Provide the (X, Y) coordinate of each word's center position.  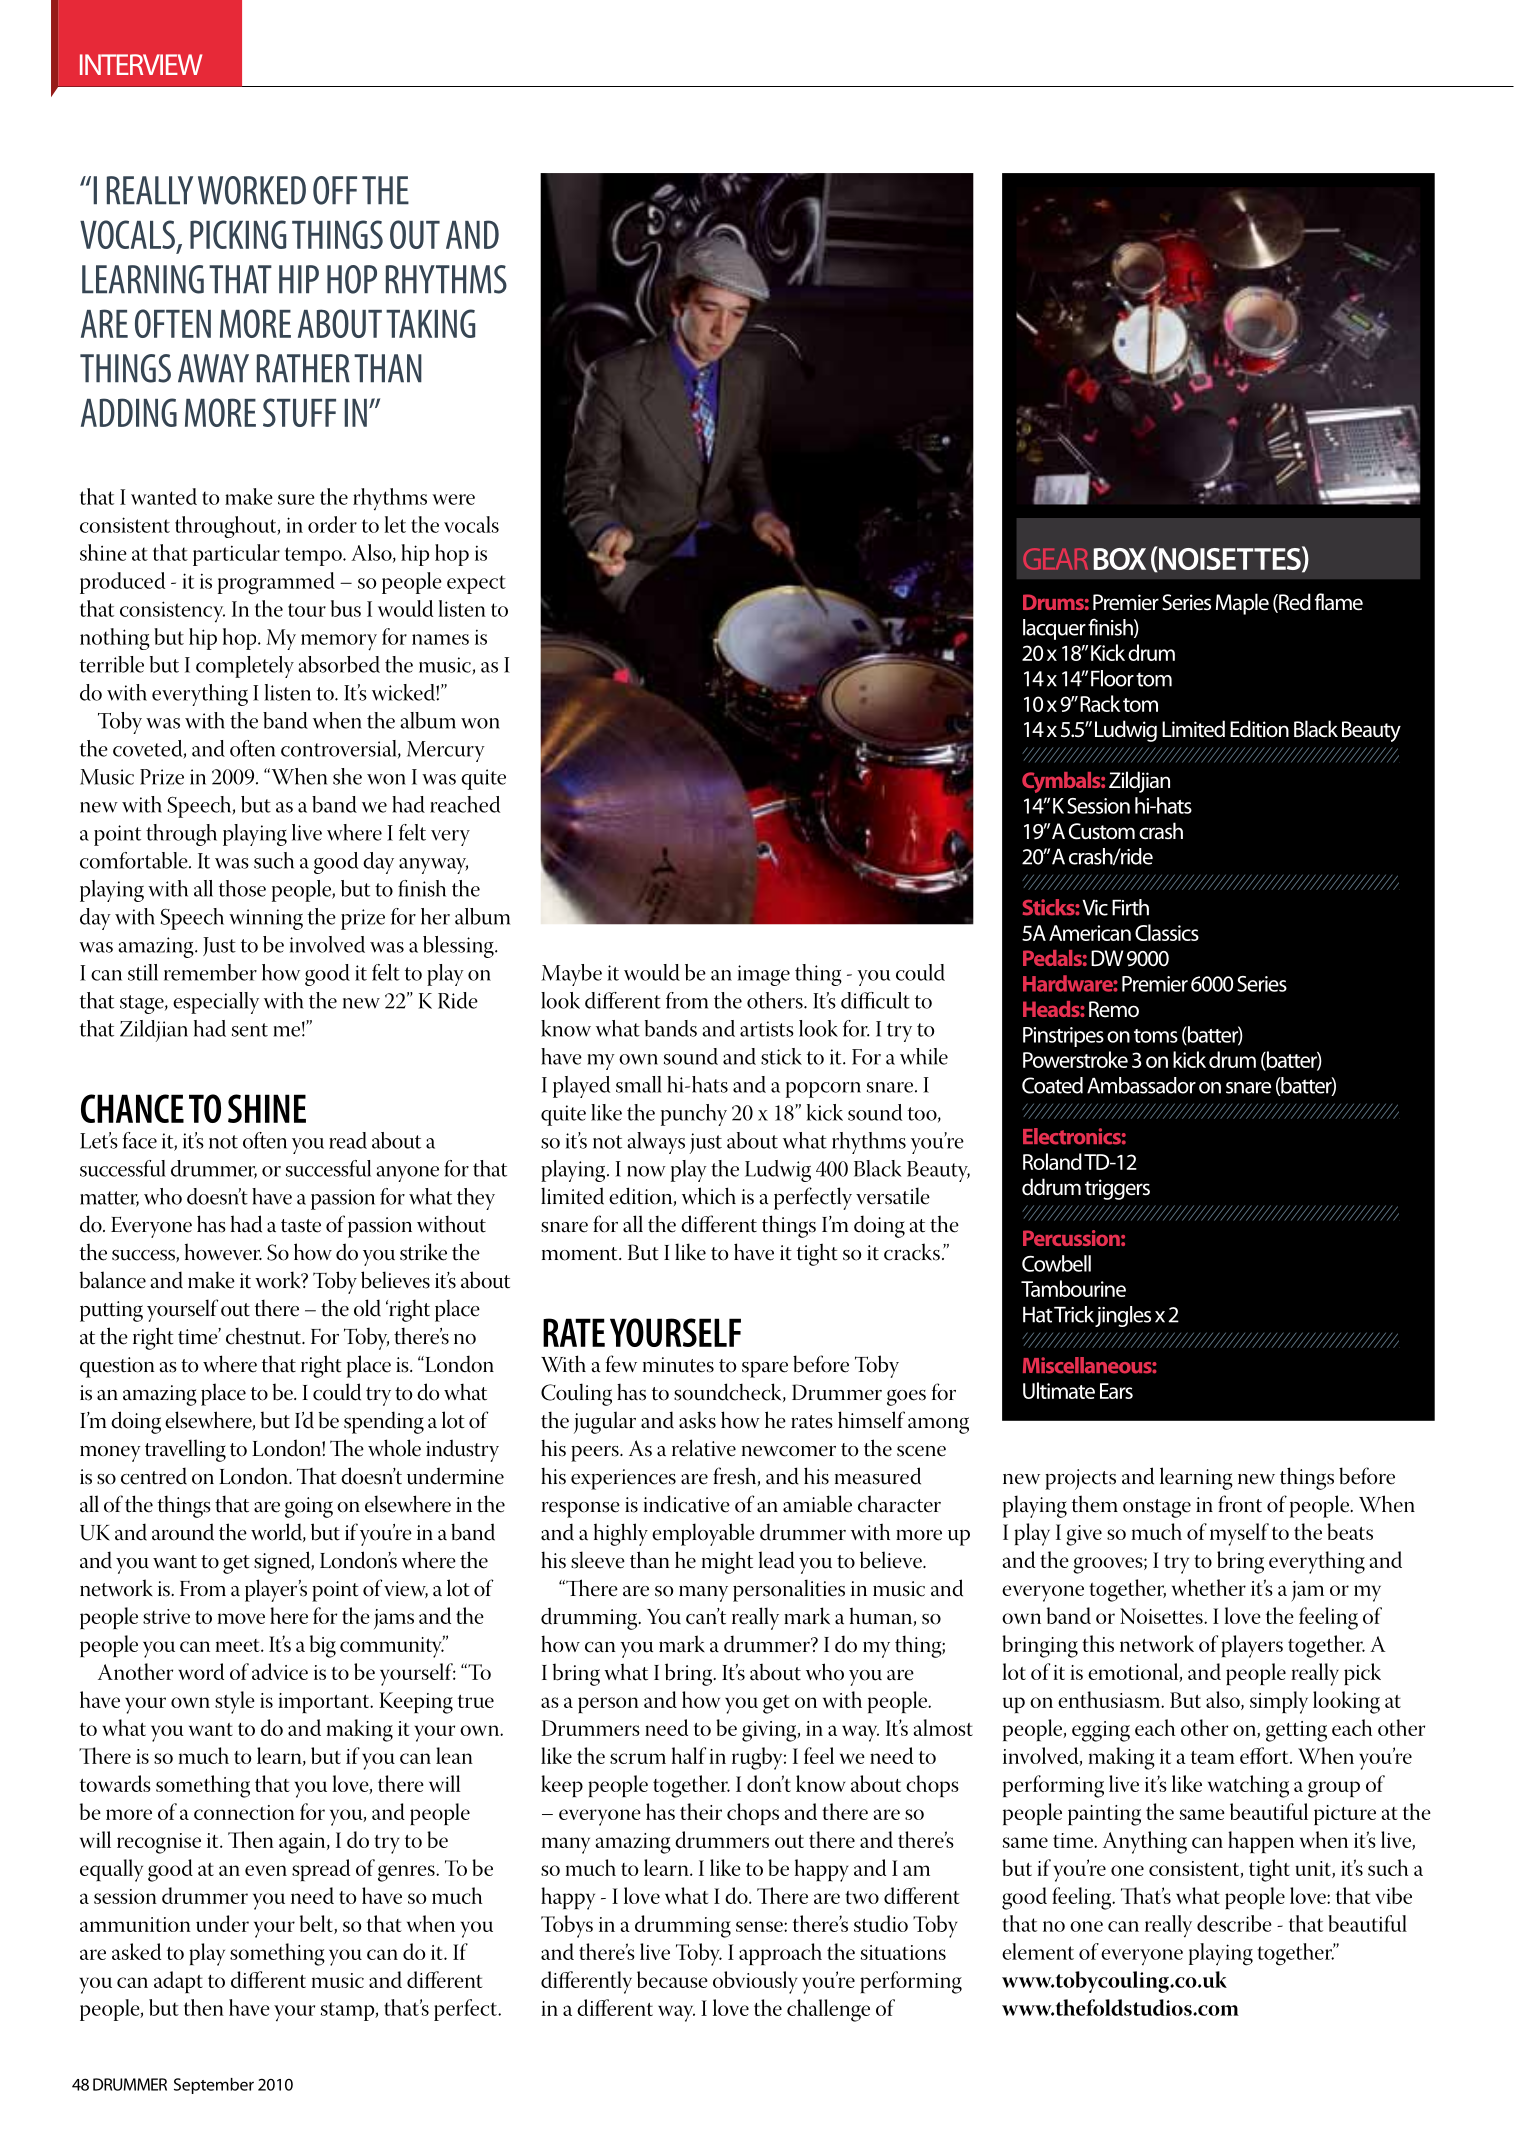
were (453, 499)
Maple (1242, 604)
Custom (1102, 831)
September (214, 2086)
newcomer (789, 1451)
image (764, 975)
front (1240, 1504)
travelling (185, 1450)
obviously (755, 1982)
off (335, 190)
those (242, 888)
